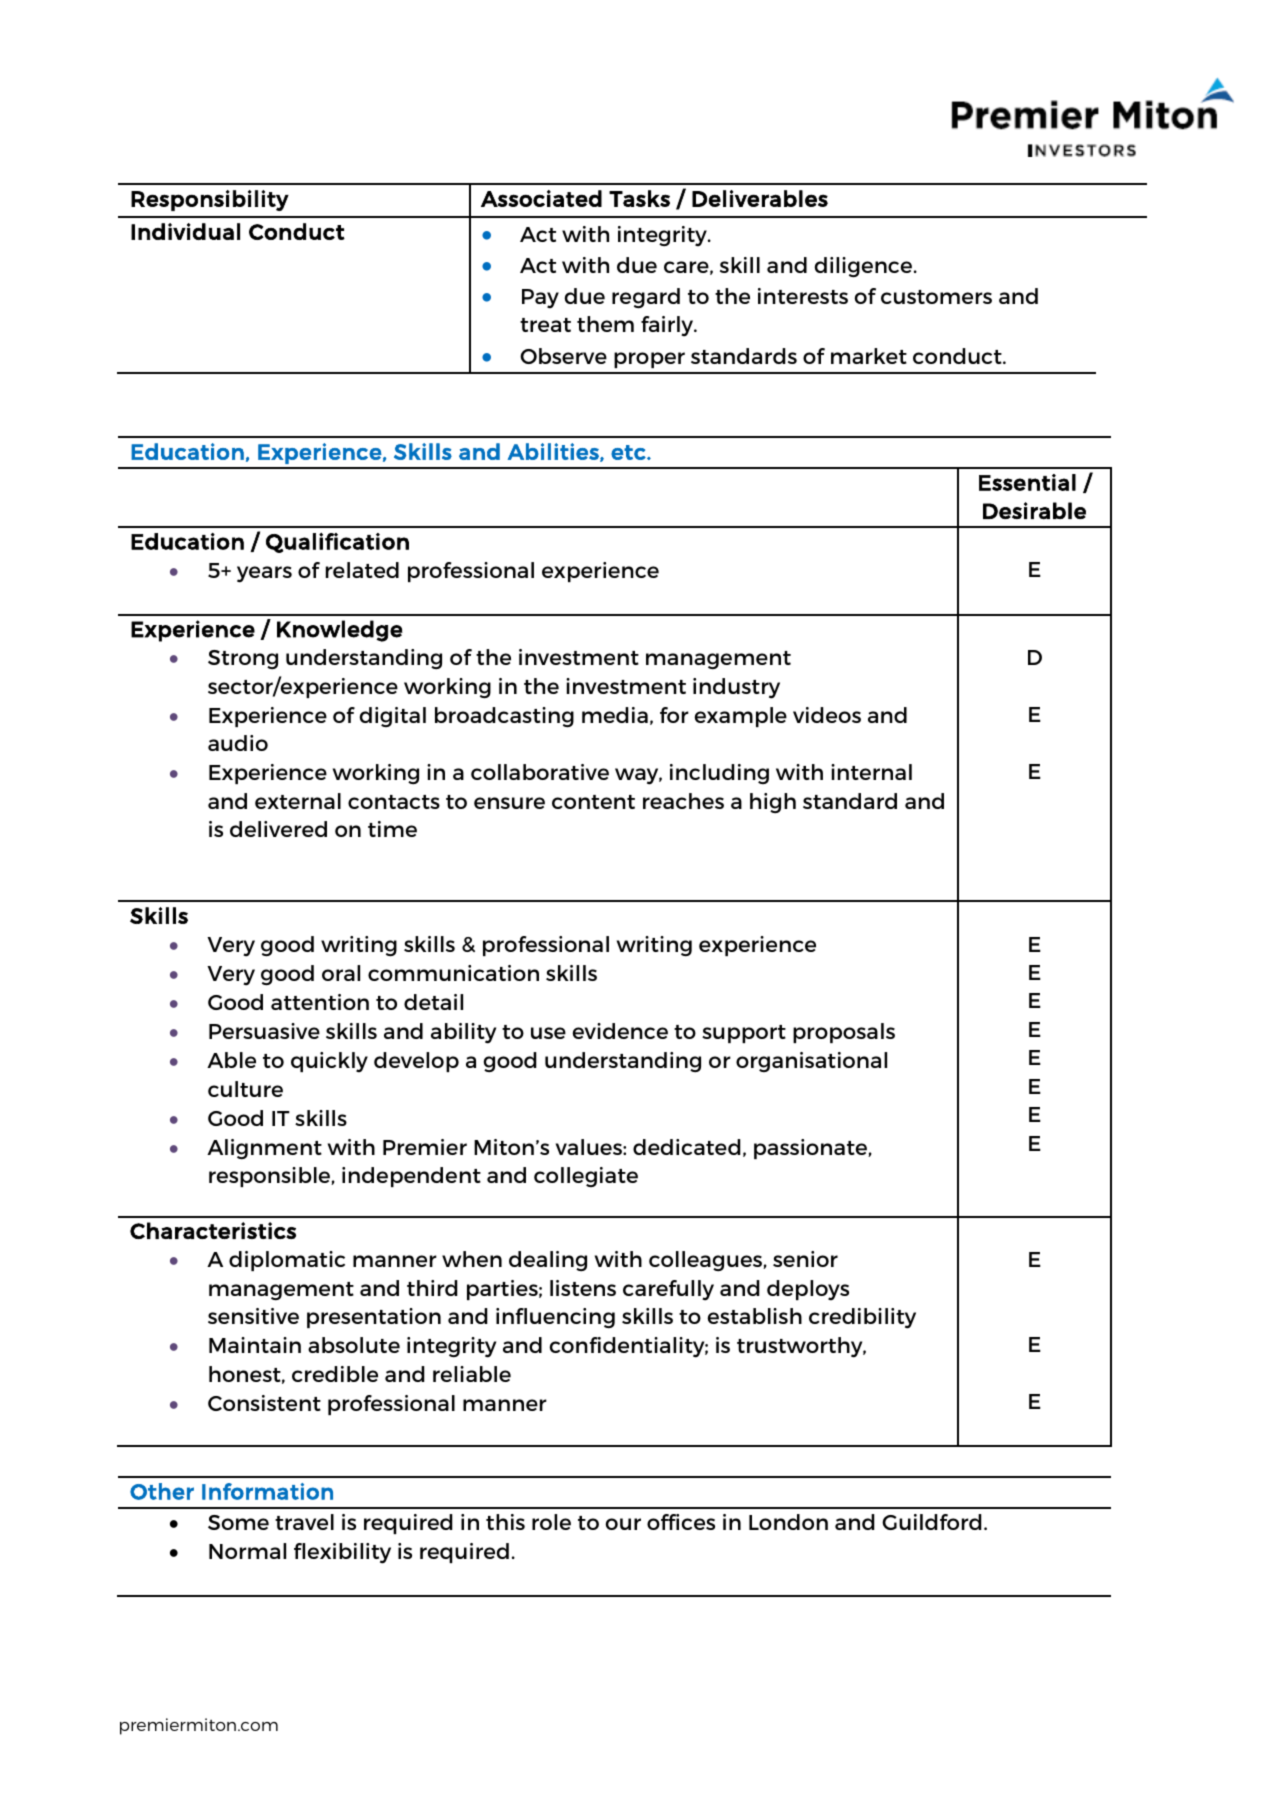  Describe the element at coordinates (210, 200) in the document. I see `Responsibility` at that location.
